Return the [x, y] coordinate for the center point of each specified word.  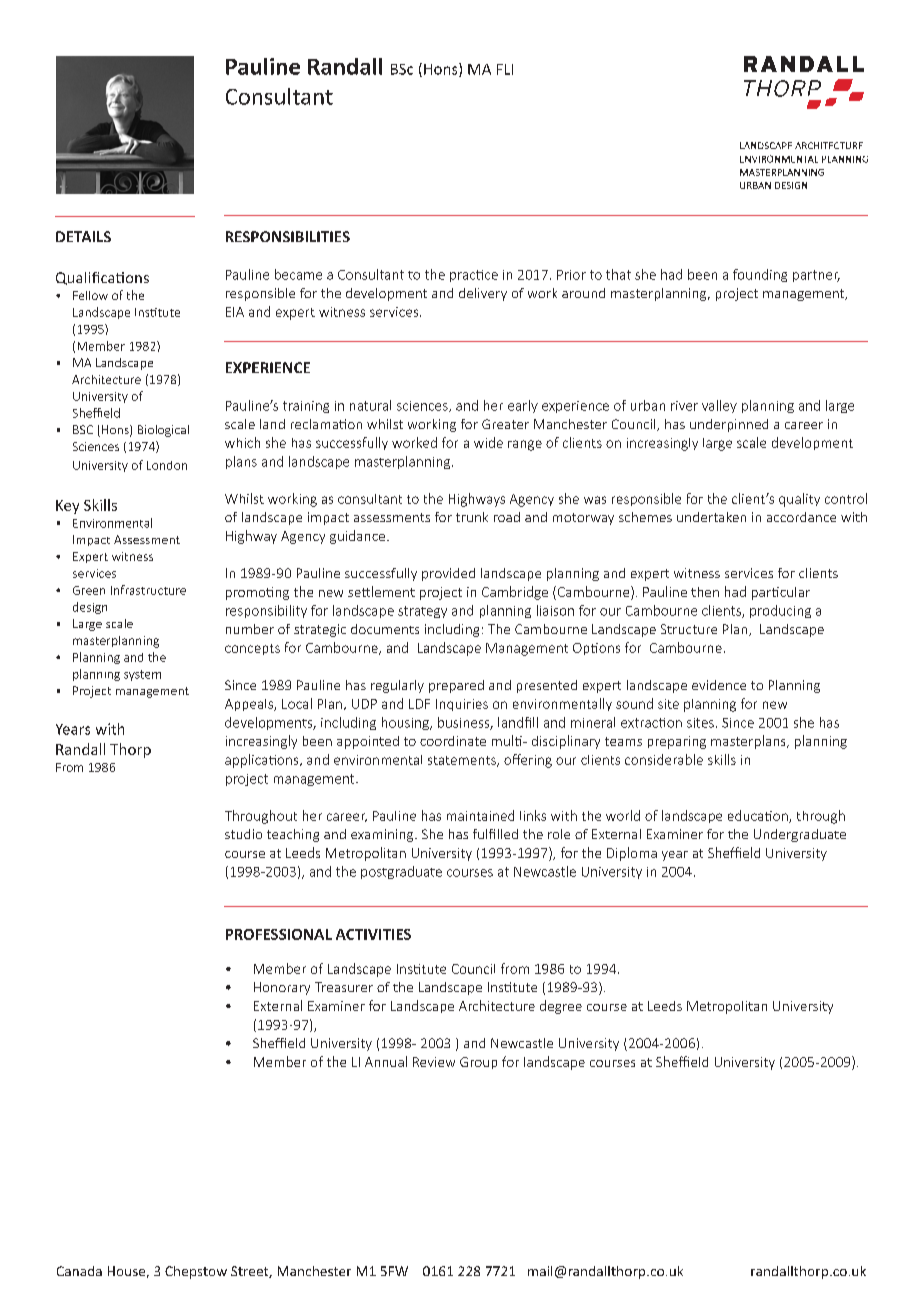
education [759, 816]
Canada [79, 1271]
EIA [235, 312]
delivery [483, 294]
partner [816, 276]
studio [243, 834]
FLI [505, 69]
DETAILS [83, 236]
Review [434, 1062]
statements [463, 761]
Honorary [282, 988]
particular [781, 593]
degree [561, 1007]
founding [760, 275]
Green [89, 590]
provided [448, 574]
